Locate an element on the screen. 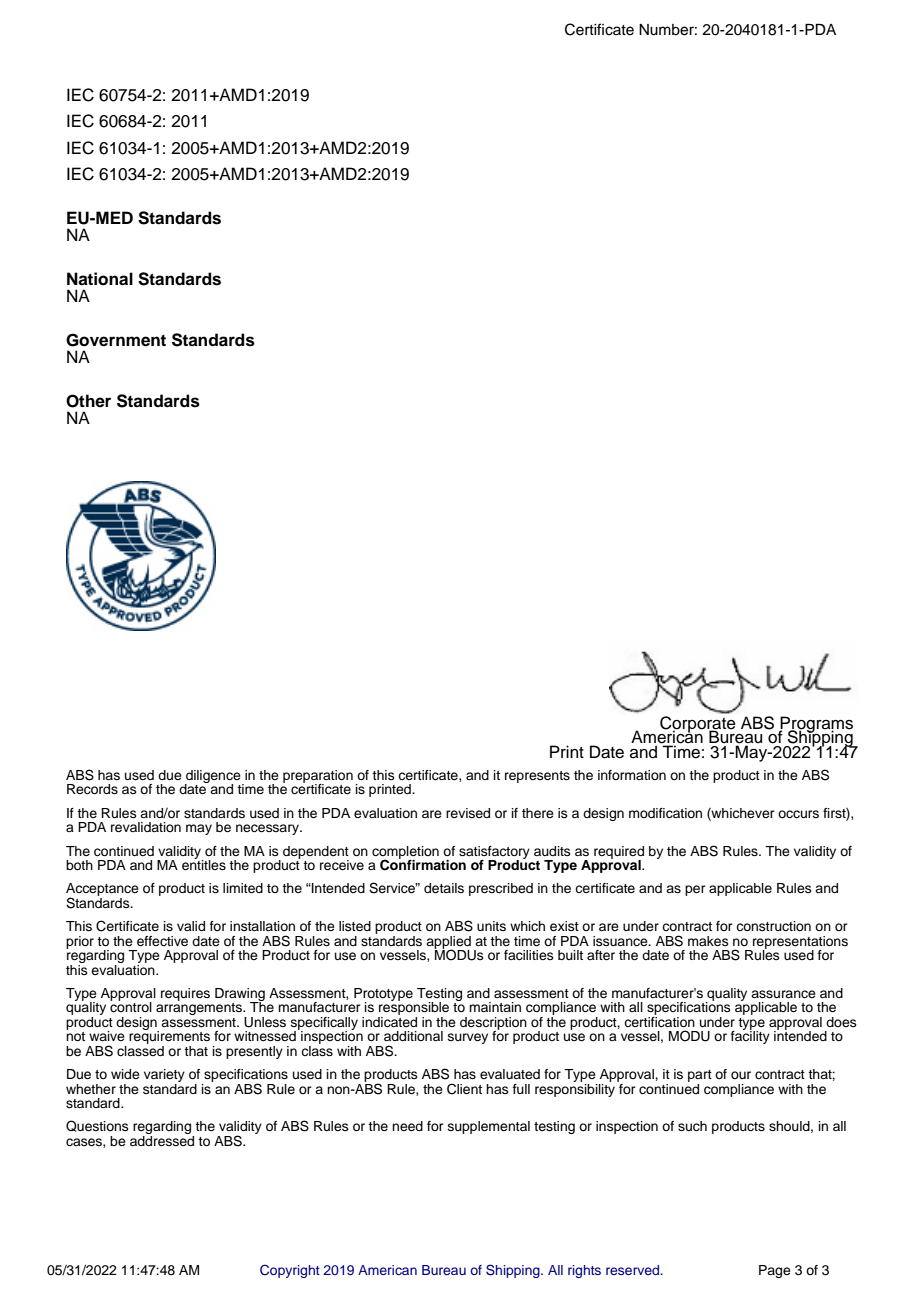 The height and width of the screenshot is (1308, 924). Records is located at coordinates (92, 789).
